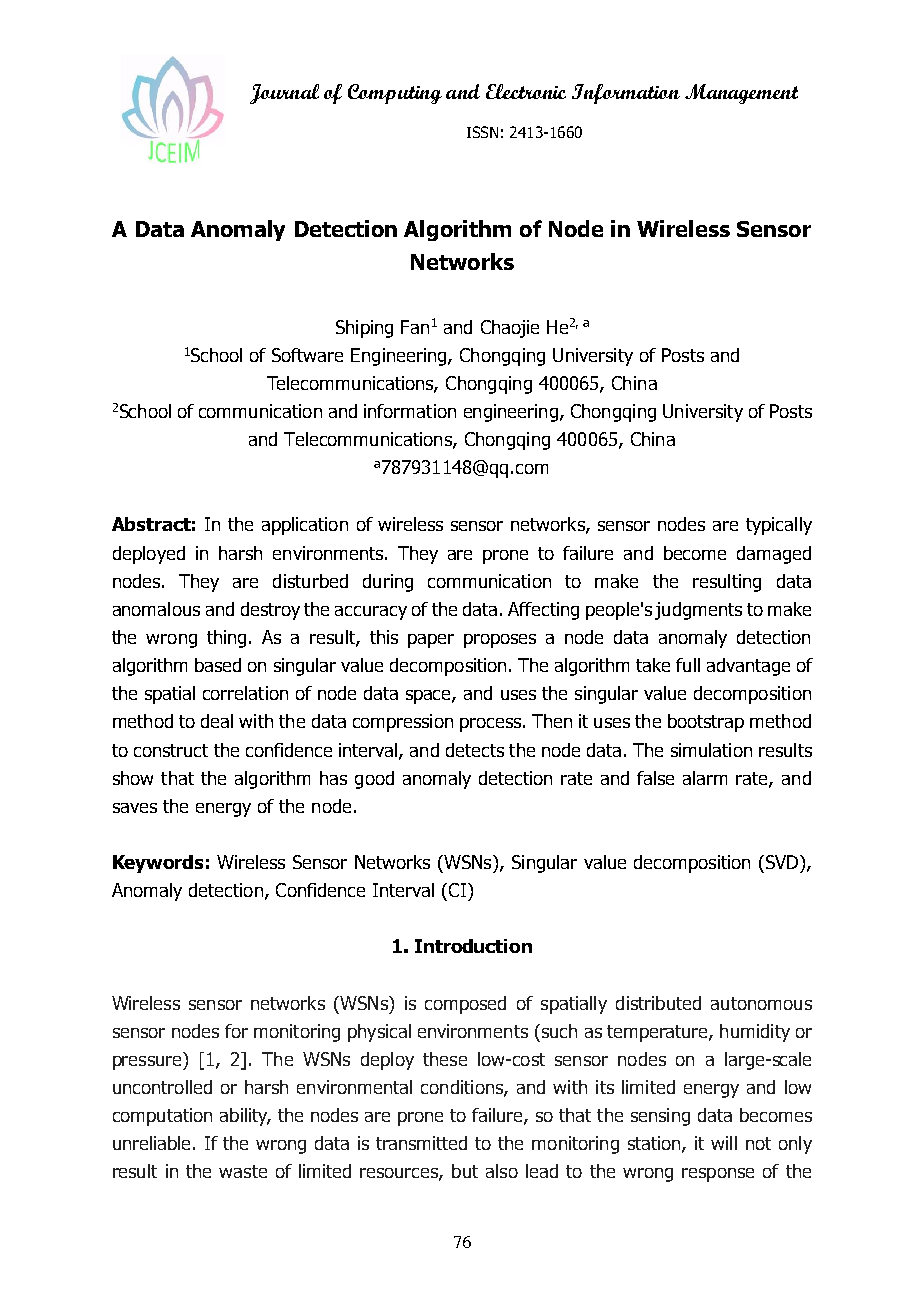 The image size is (924, 1308). I want to click on Introduction, so click(473, 946).
